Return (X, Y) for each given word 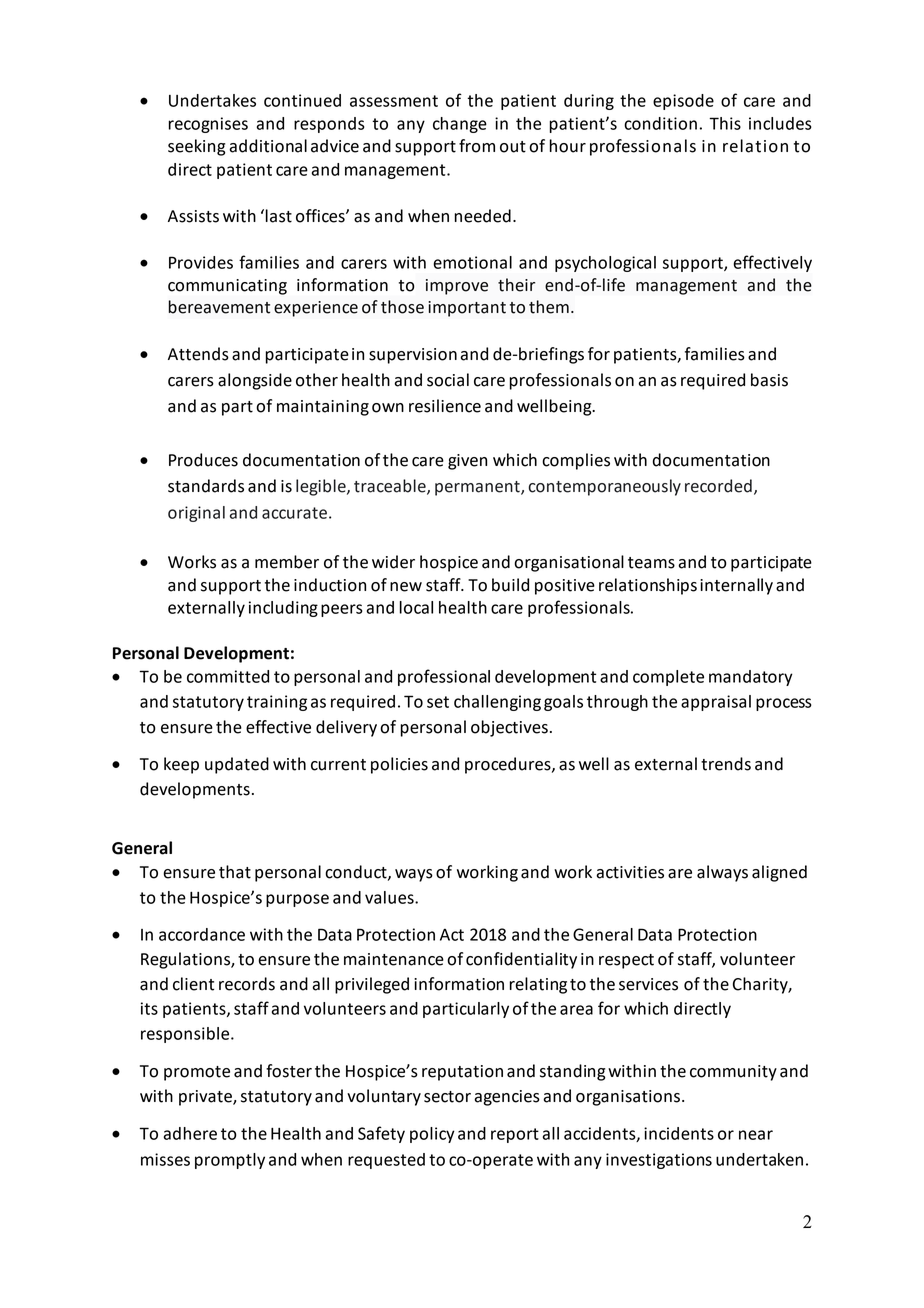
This (725, 123)
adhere (190, 1133)
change (460, 125)
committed (228, 676)
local (416, 607)
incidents (679, 1133)
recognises (208, 125)
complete (668, 678)
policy (432, 1135)
